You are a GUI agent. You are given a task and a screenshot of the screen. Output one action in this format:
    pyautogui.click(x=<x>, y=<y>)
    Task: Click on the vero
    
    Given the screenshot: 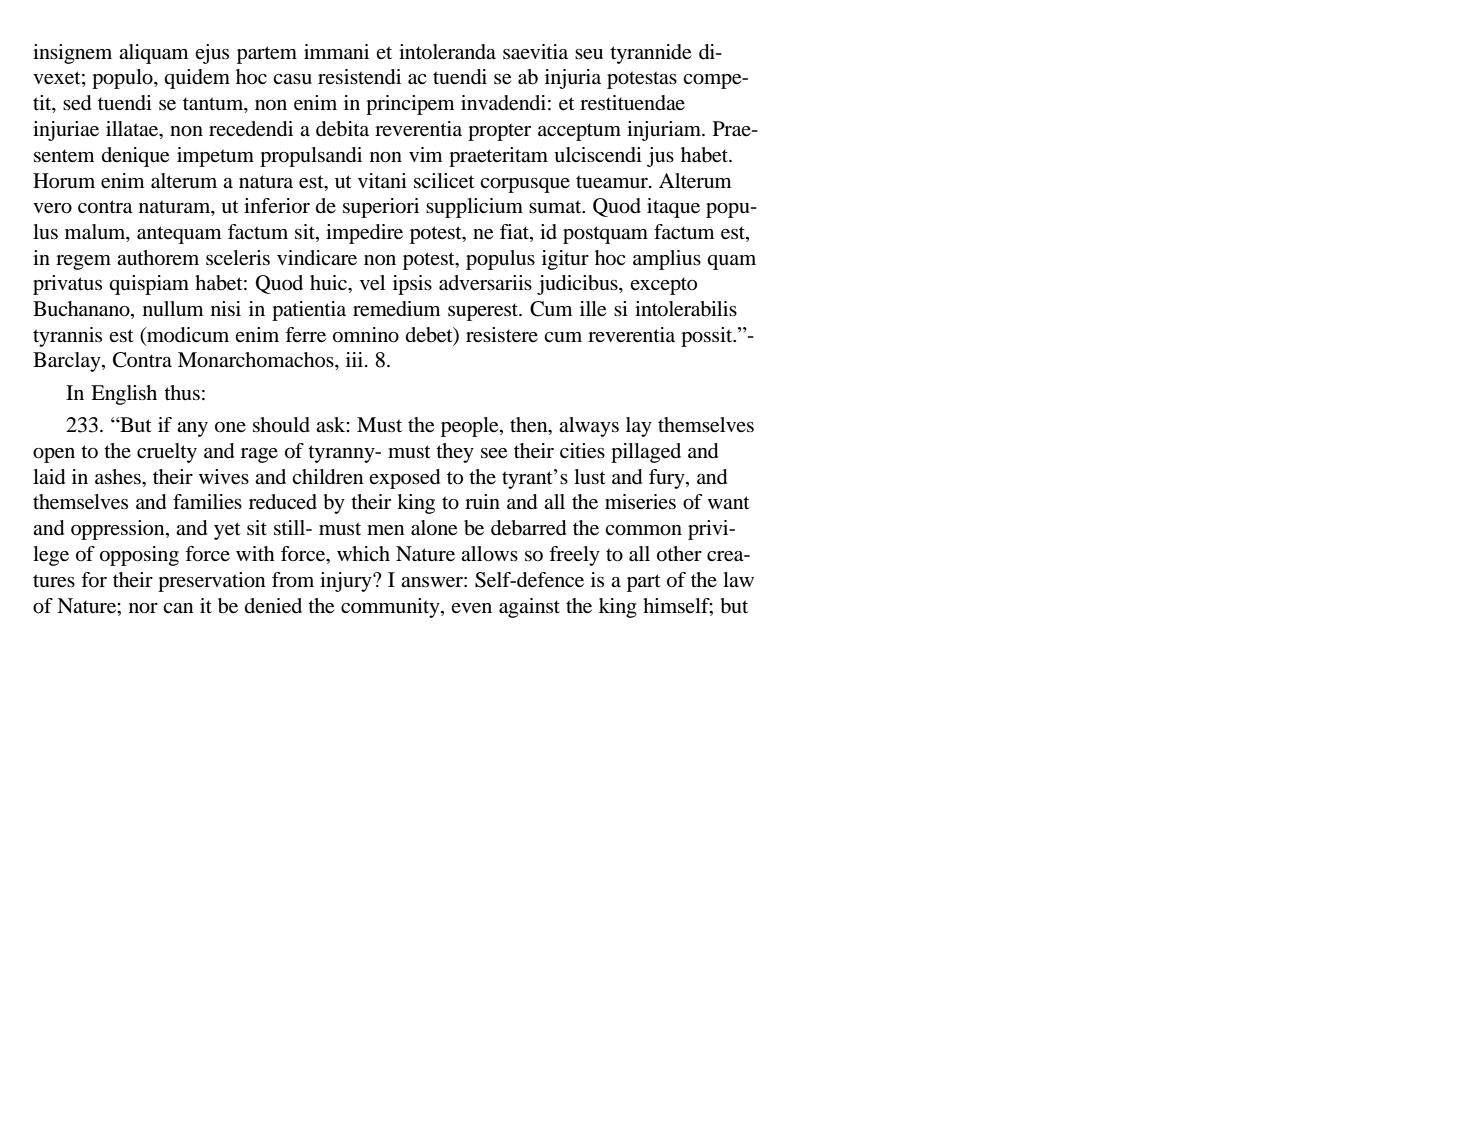 What is the action you would take?
    pyautogui.click(x=52, y=208)
